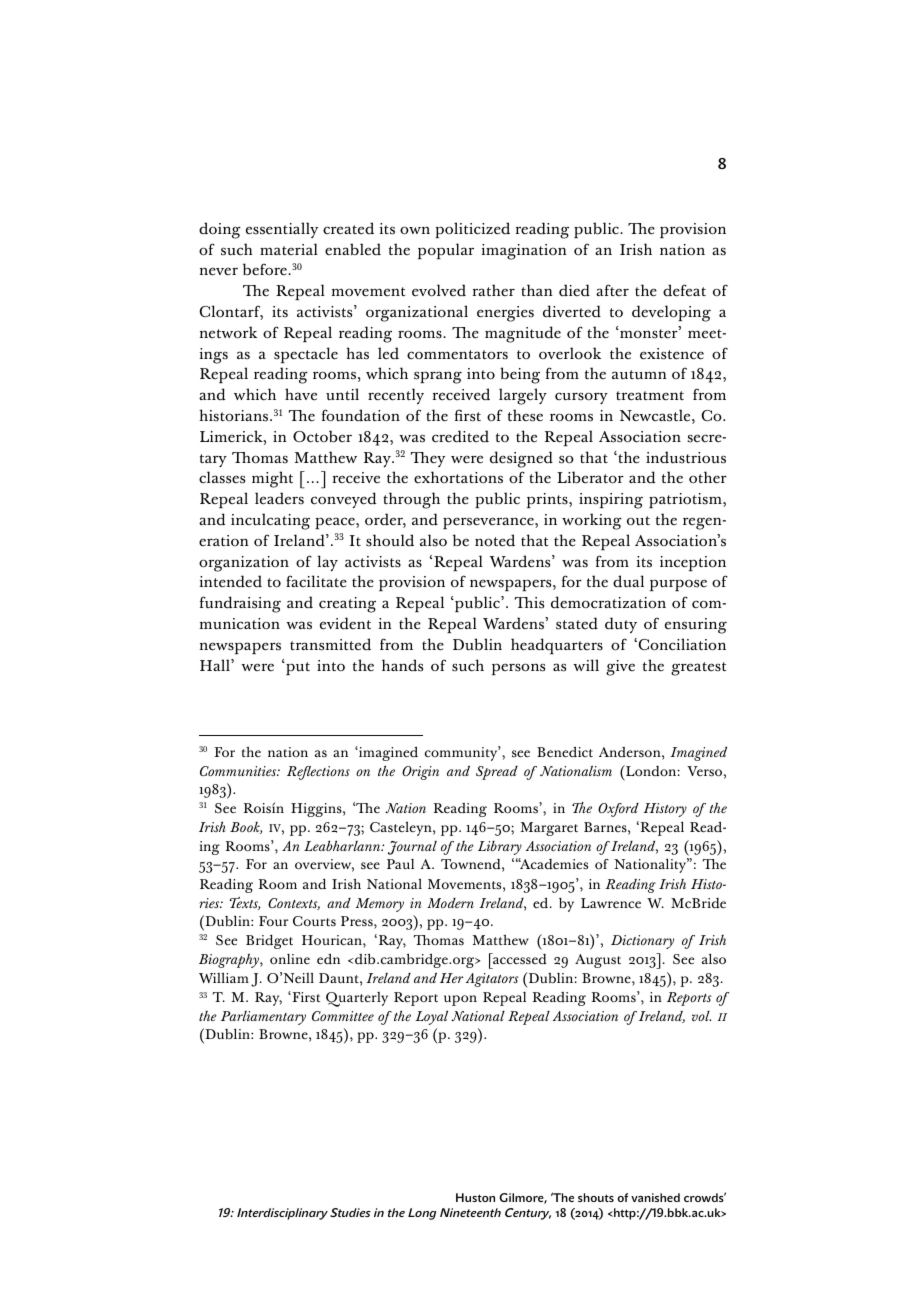 The image size is (924, 1308). What do you see at coordinates (684, 290) in the screenshot?
I see `defeat` at bounding box center [684, 290].
